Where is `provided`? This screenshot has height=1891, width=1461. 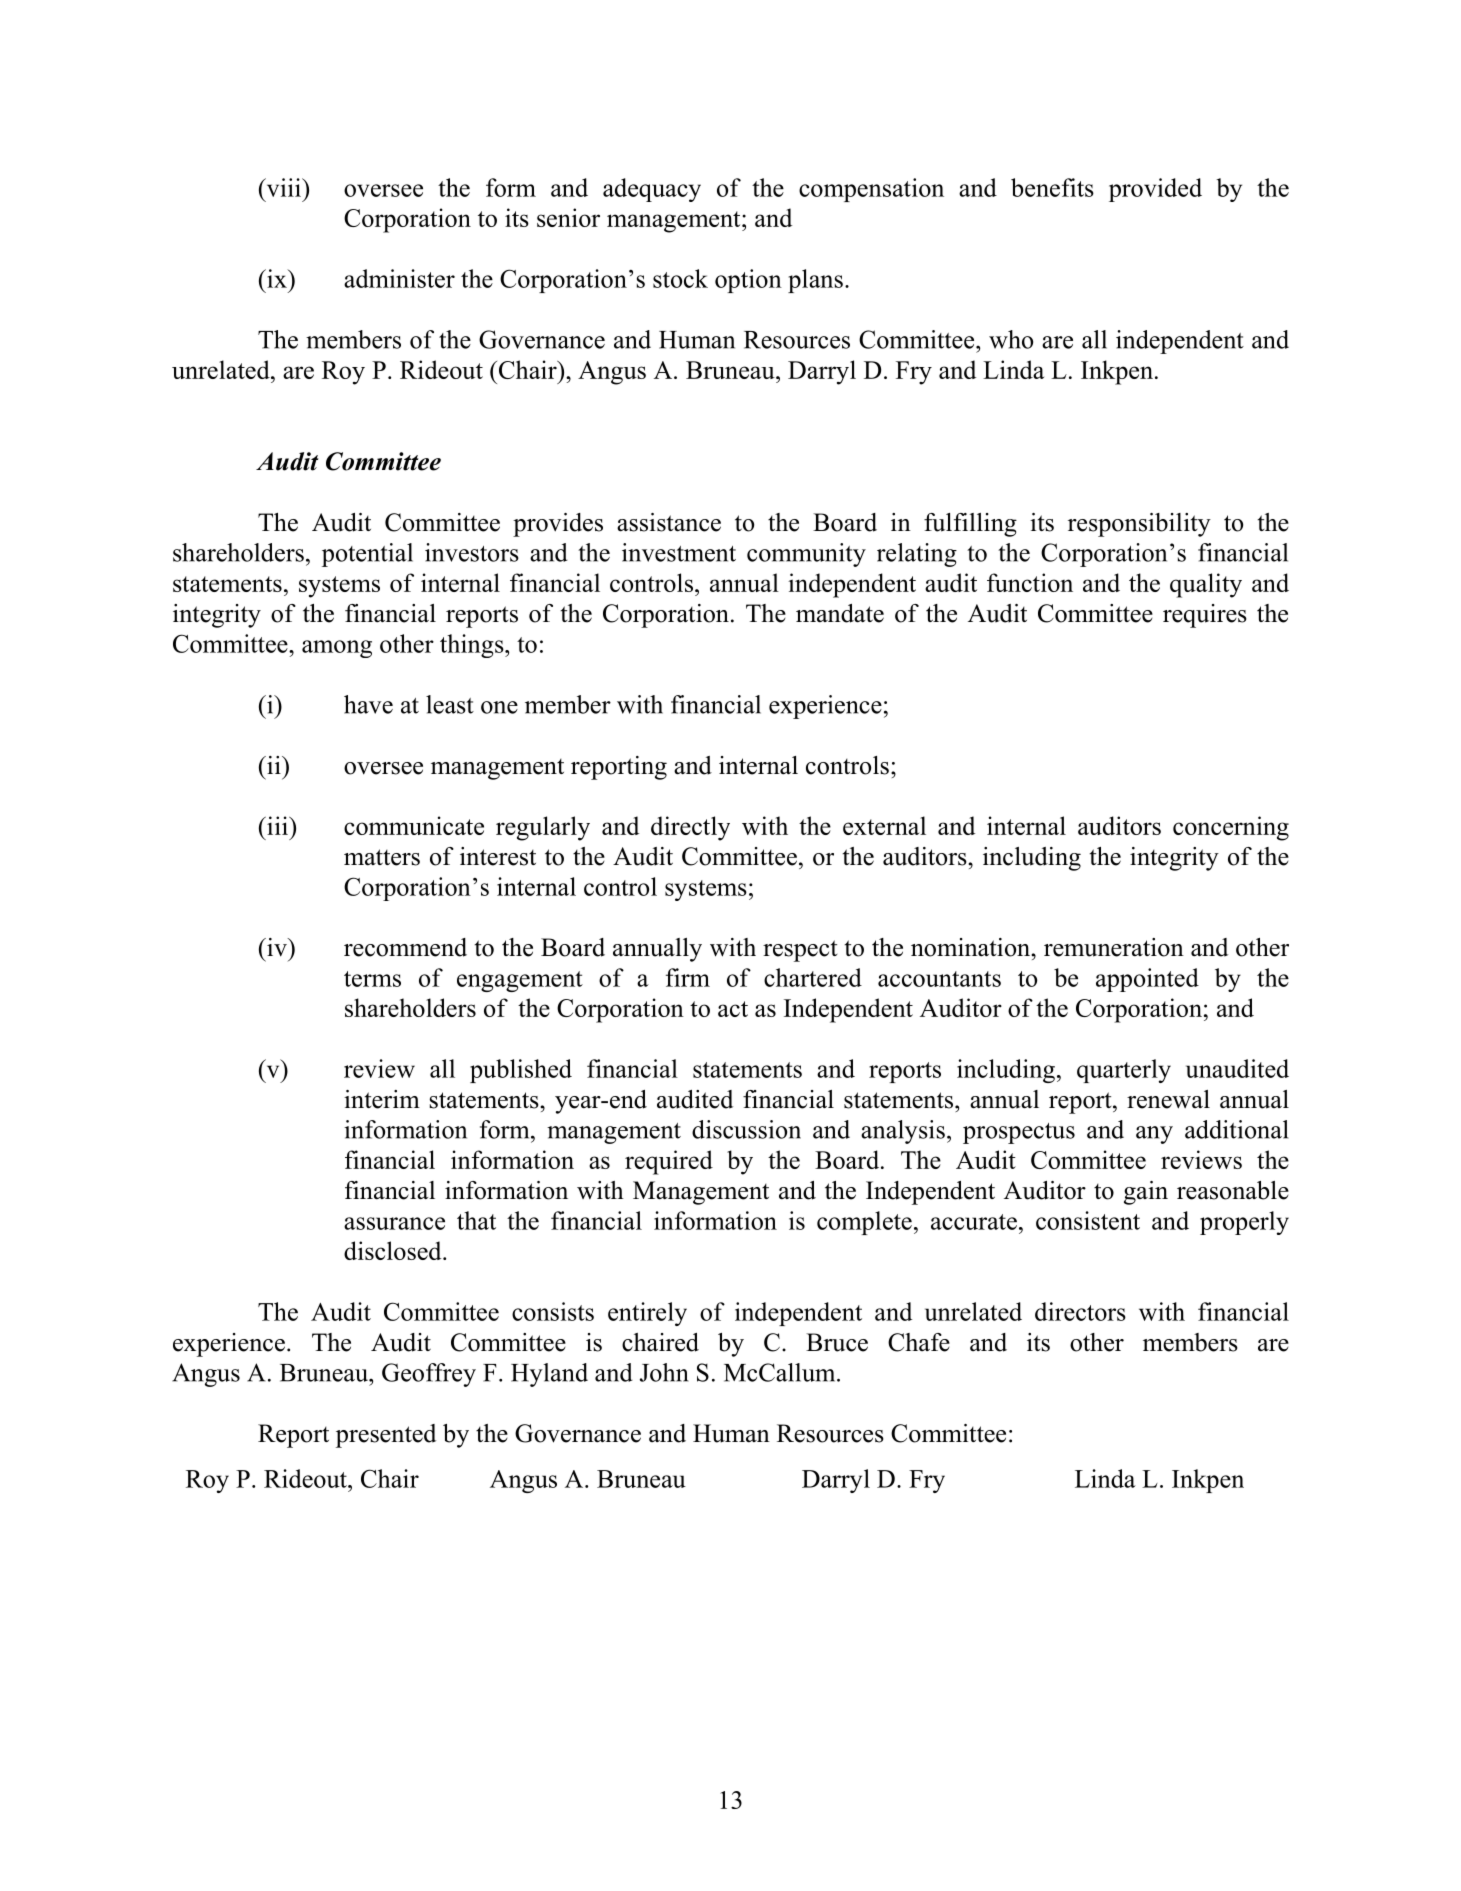 provided is located at coordinates (1155, 190).
